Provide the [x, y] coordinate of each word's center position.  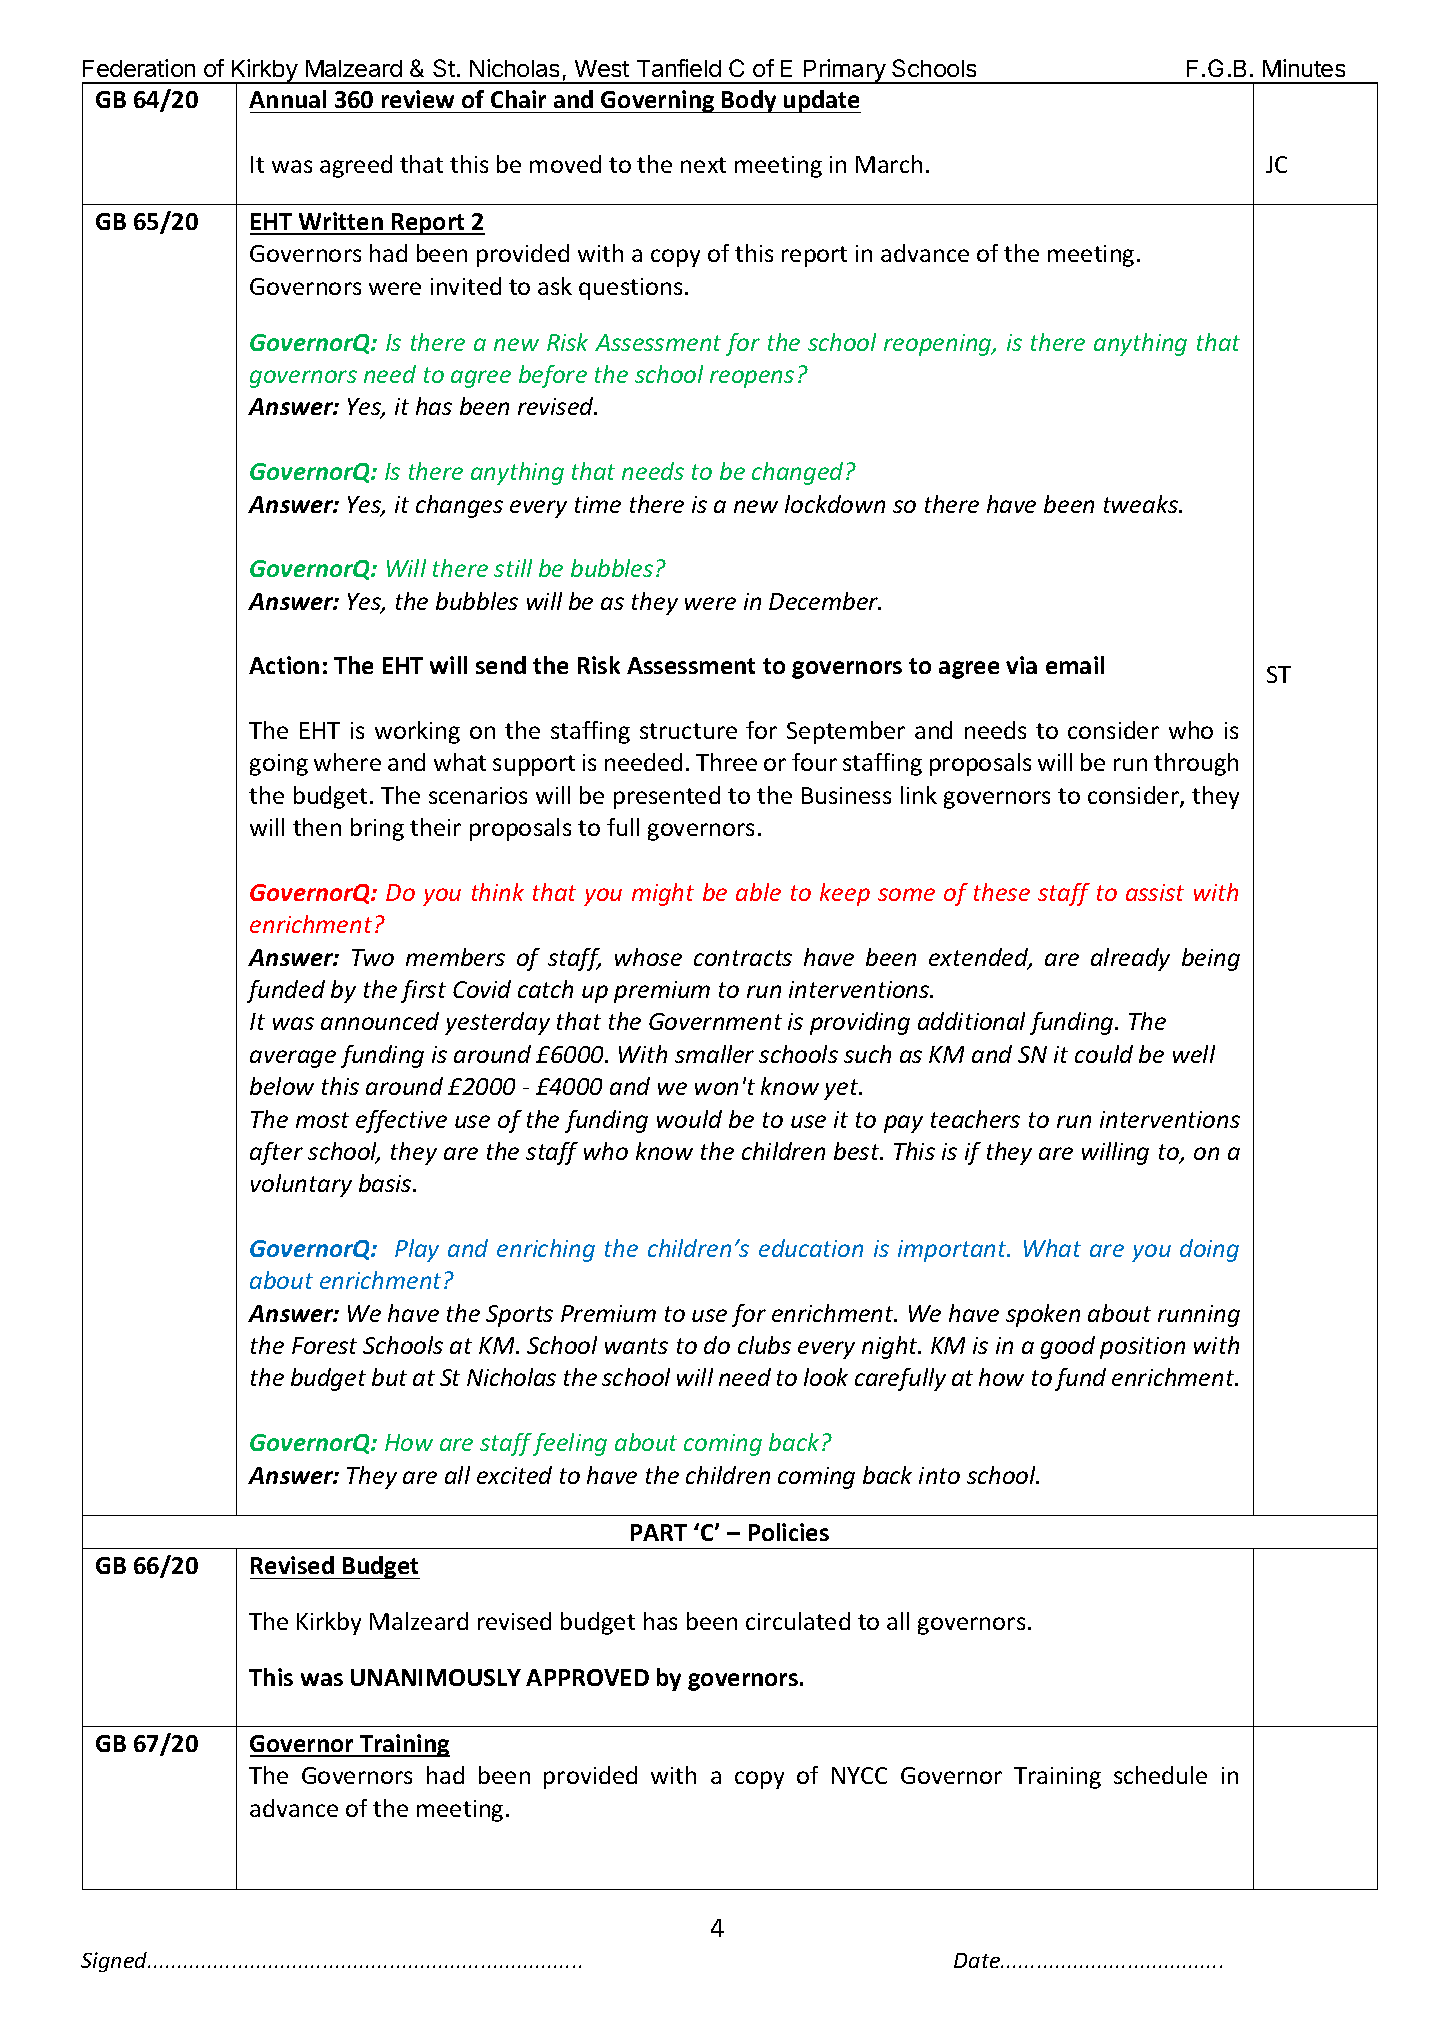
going [279, 765]
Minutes [1304, 68]
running [1199, 1316]
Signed [115, 1962]
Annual [287, 99]
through [1196, 764]
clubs [764, 1345]
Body [749, 101]
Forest [324, 1345]
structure [688, 731]
